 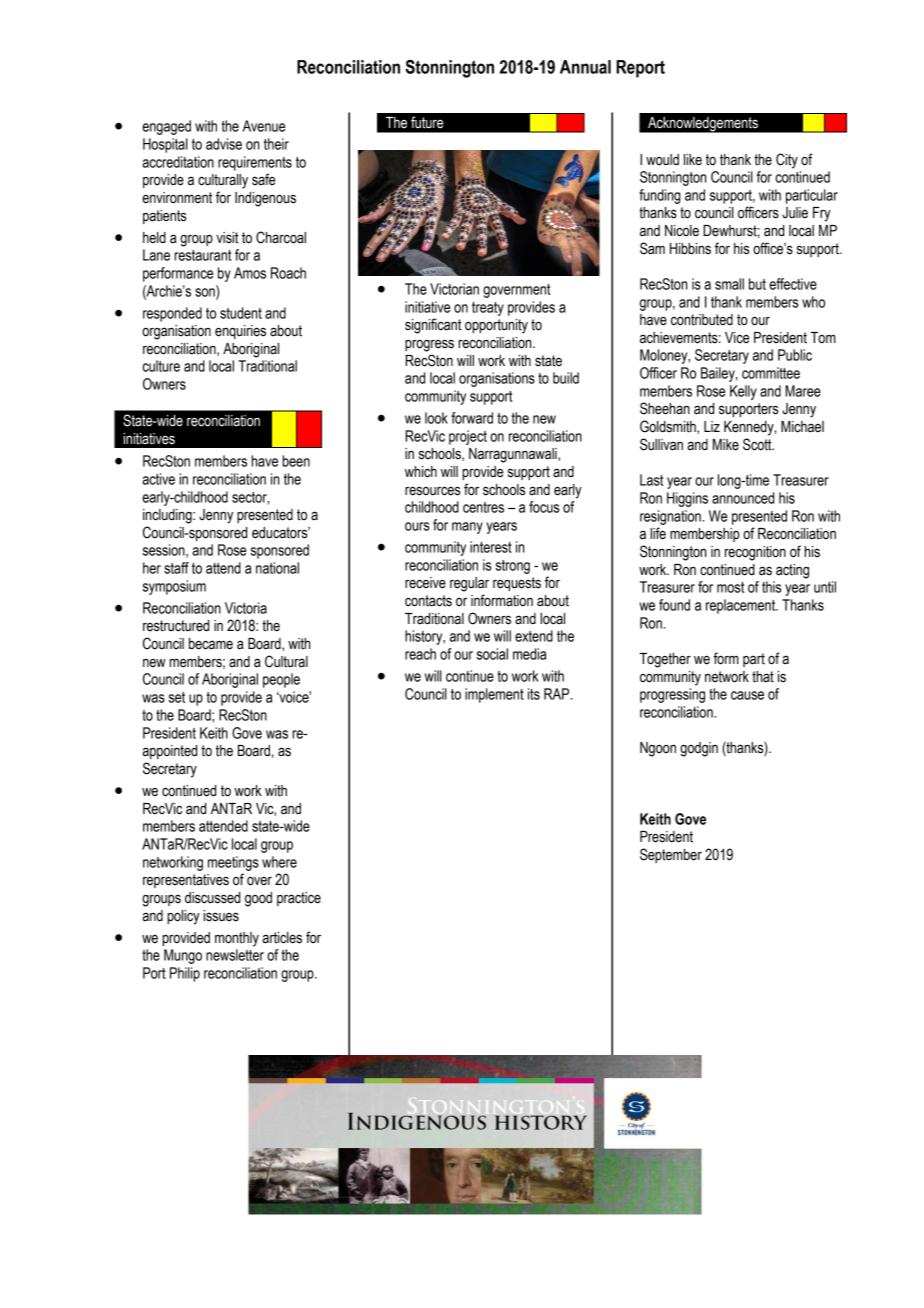 What do you see at coordinates (176, 697) in the image?
I see `set` at bounding box center [176, 697].
